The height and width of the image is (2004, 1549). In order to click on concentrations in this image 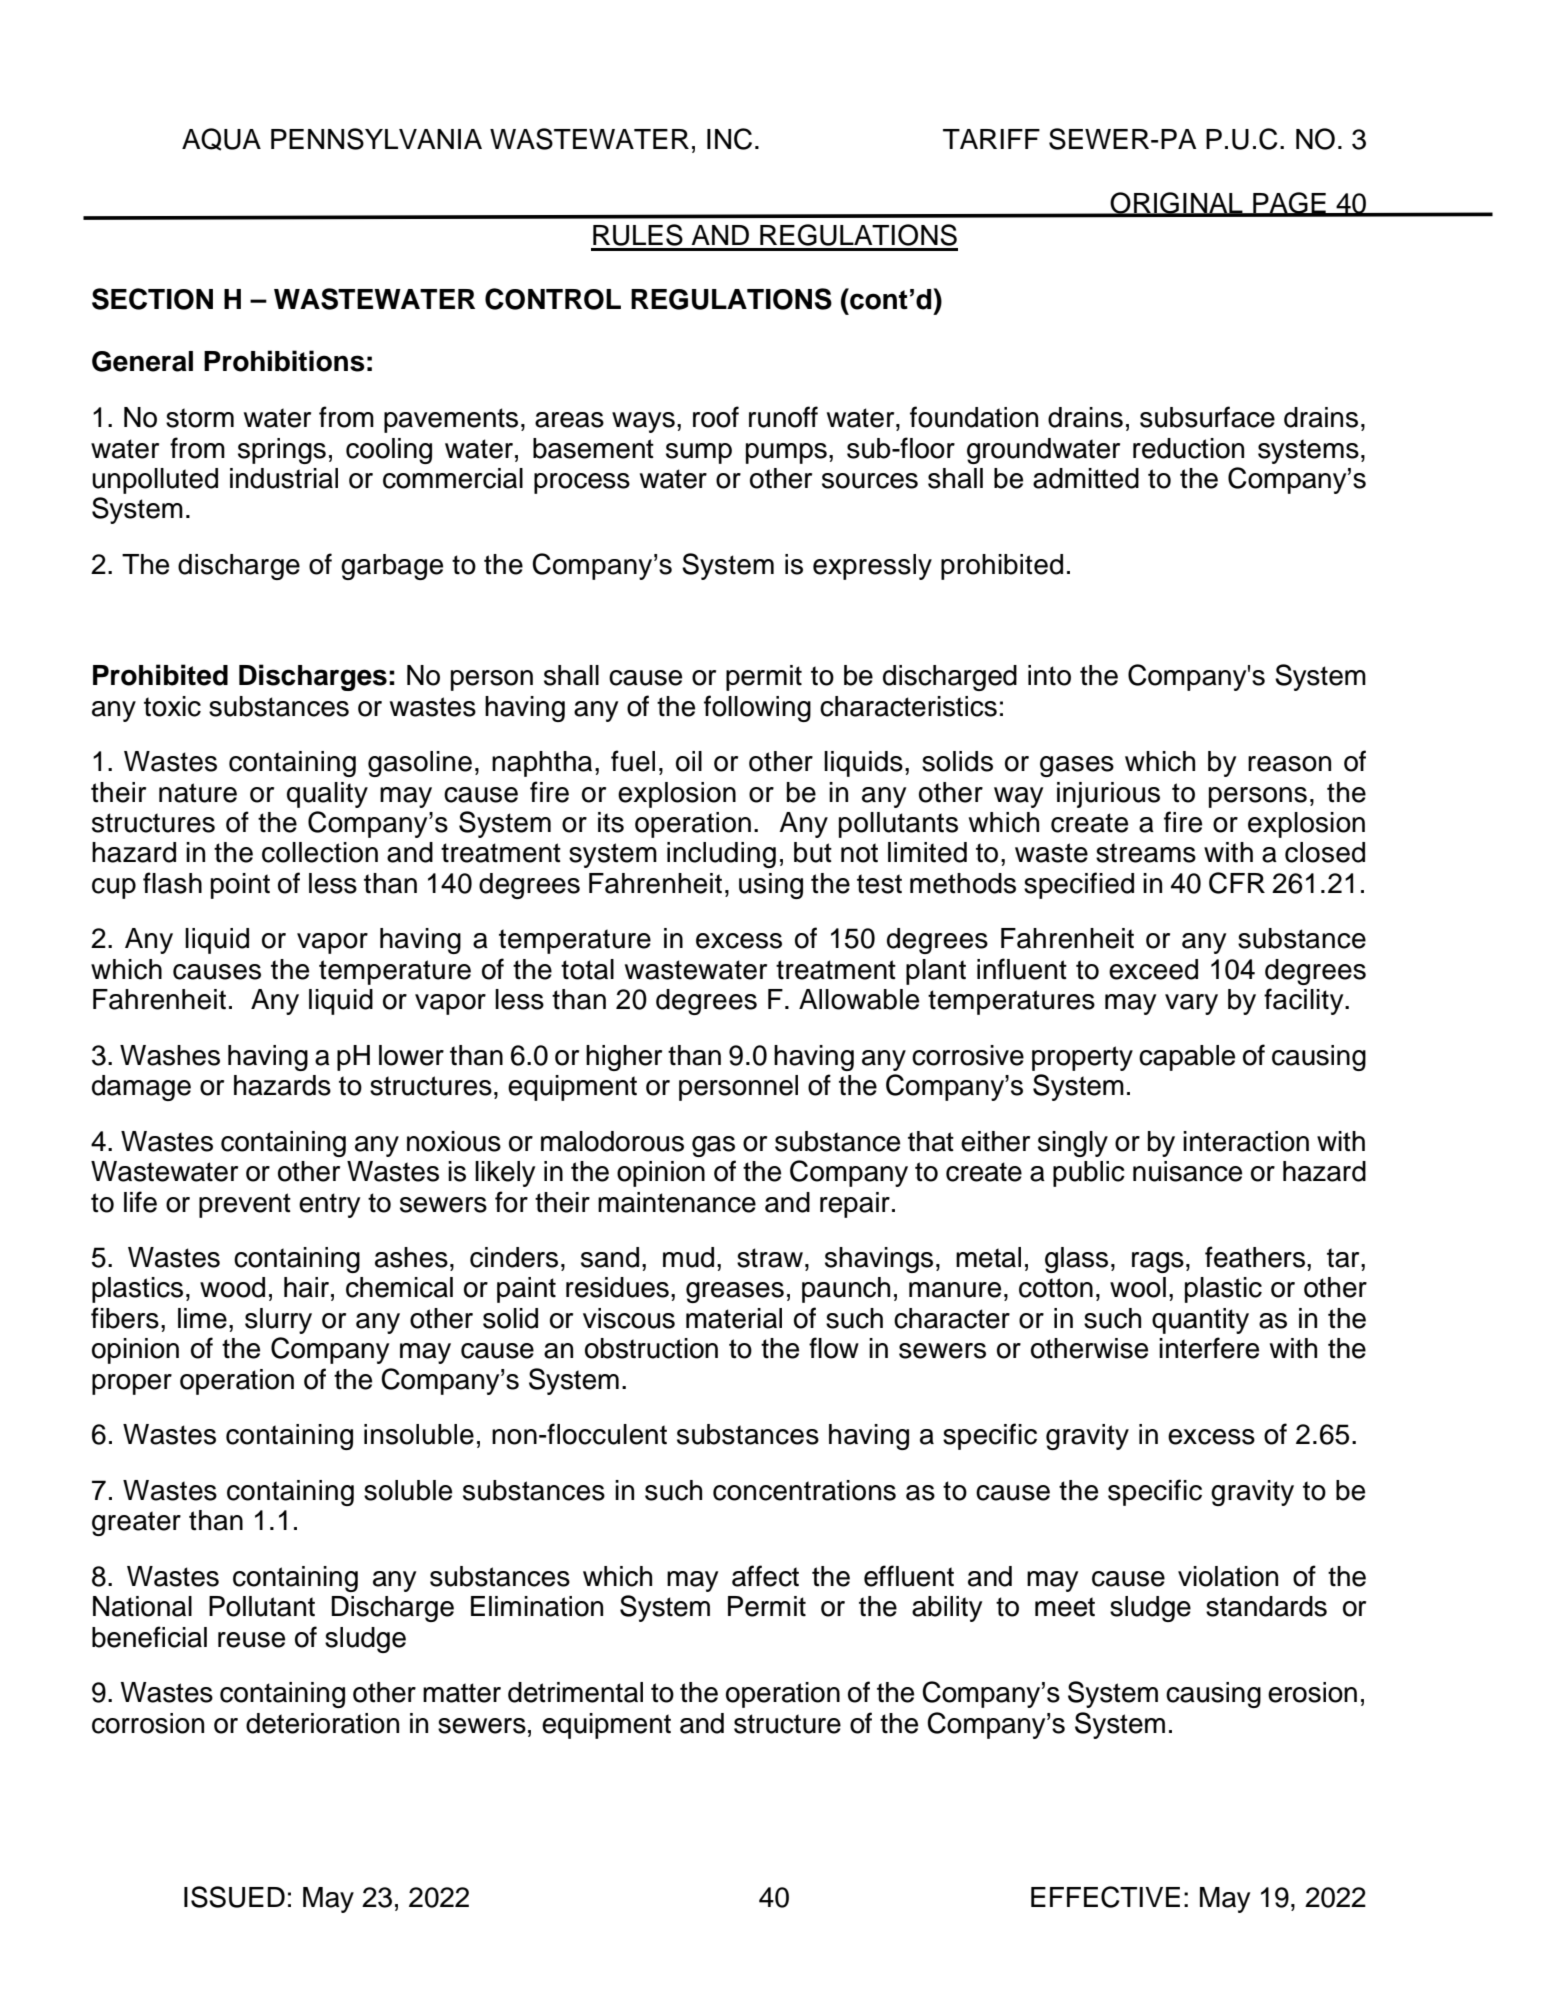, I will do `click(804, 1490)`.
